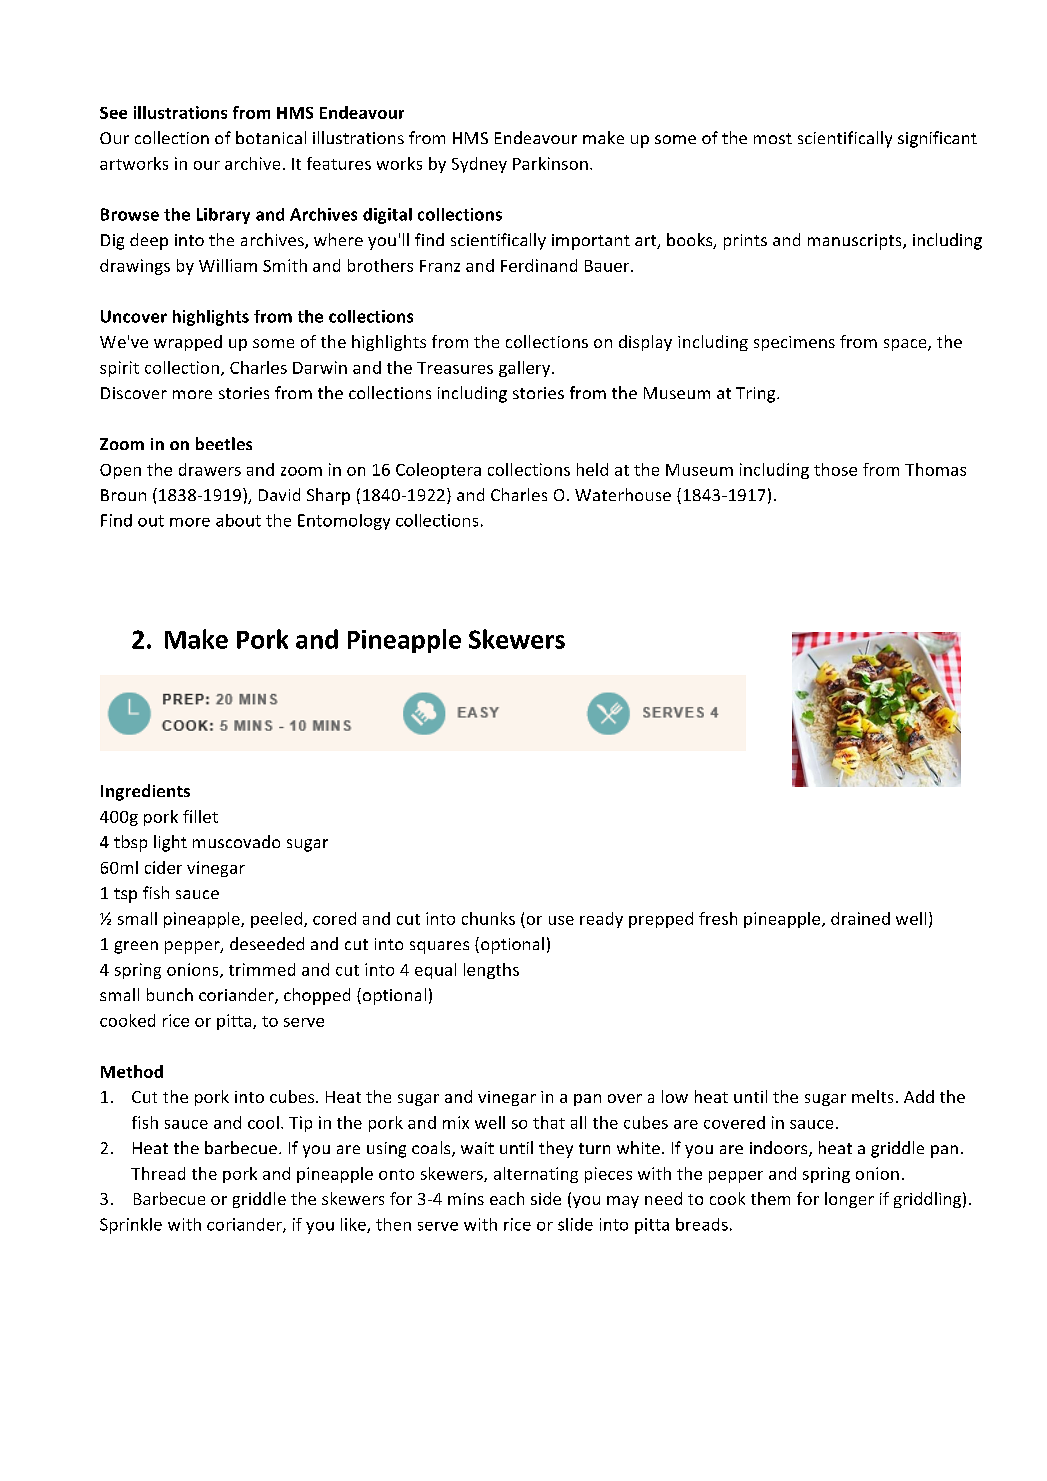 The height and width of the screenshot is (1481, 1047). What do you see at coordinates (238, 520) in the screenshot?
I see `about` at bounding box center [238, 520].
